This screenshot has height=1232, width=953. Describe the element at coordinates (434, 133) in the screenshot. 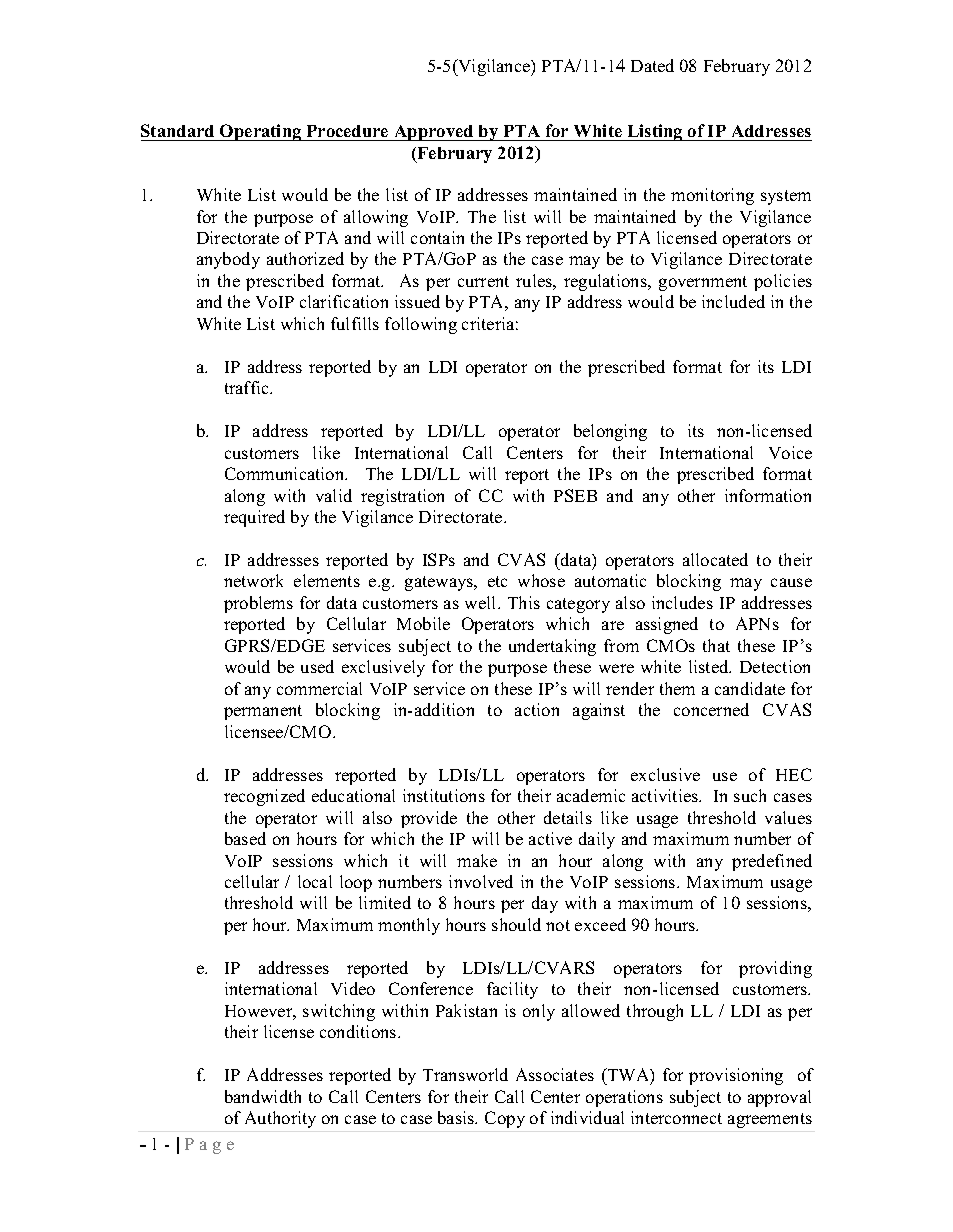

I see `Approved` at that location.
